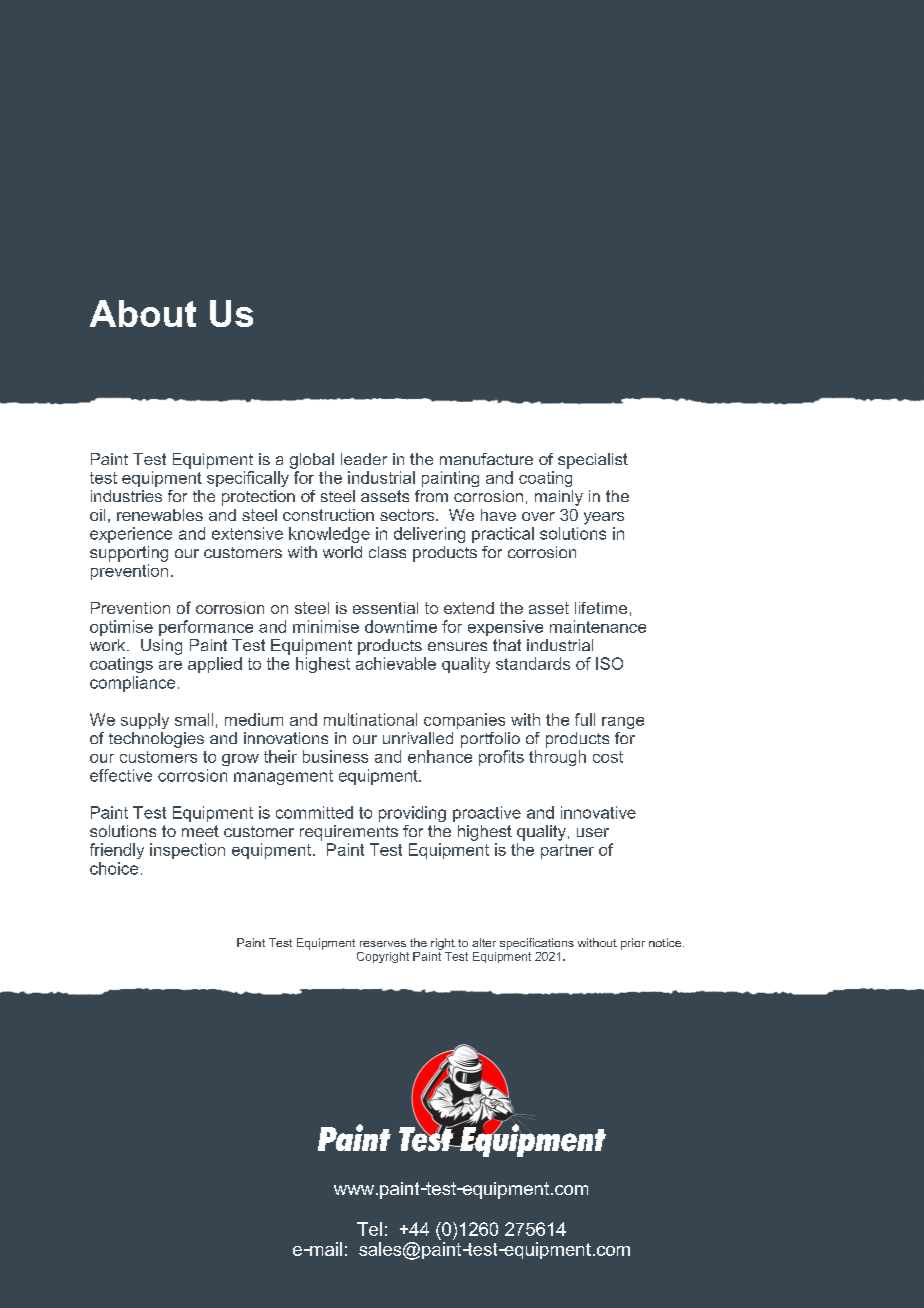 The image size is (924, 1308). What do you see at coordinates (114, 868) in the page?
I see `choice` at bounding box center [114, 868].
